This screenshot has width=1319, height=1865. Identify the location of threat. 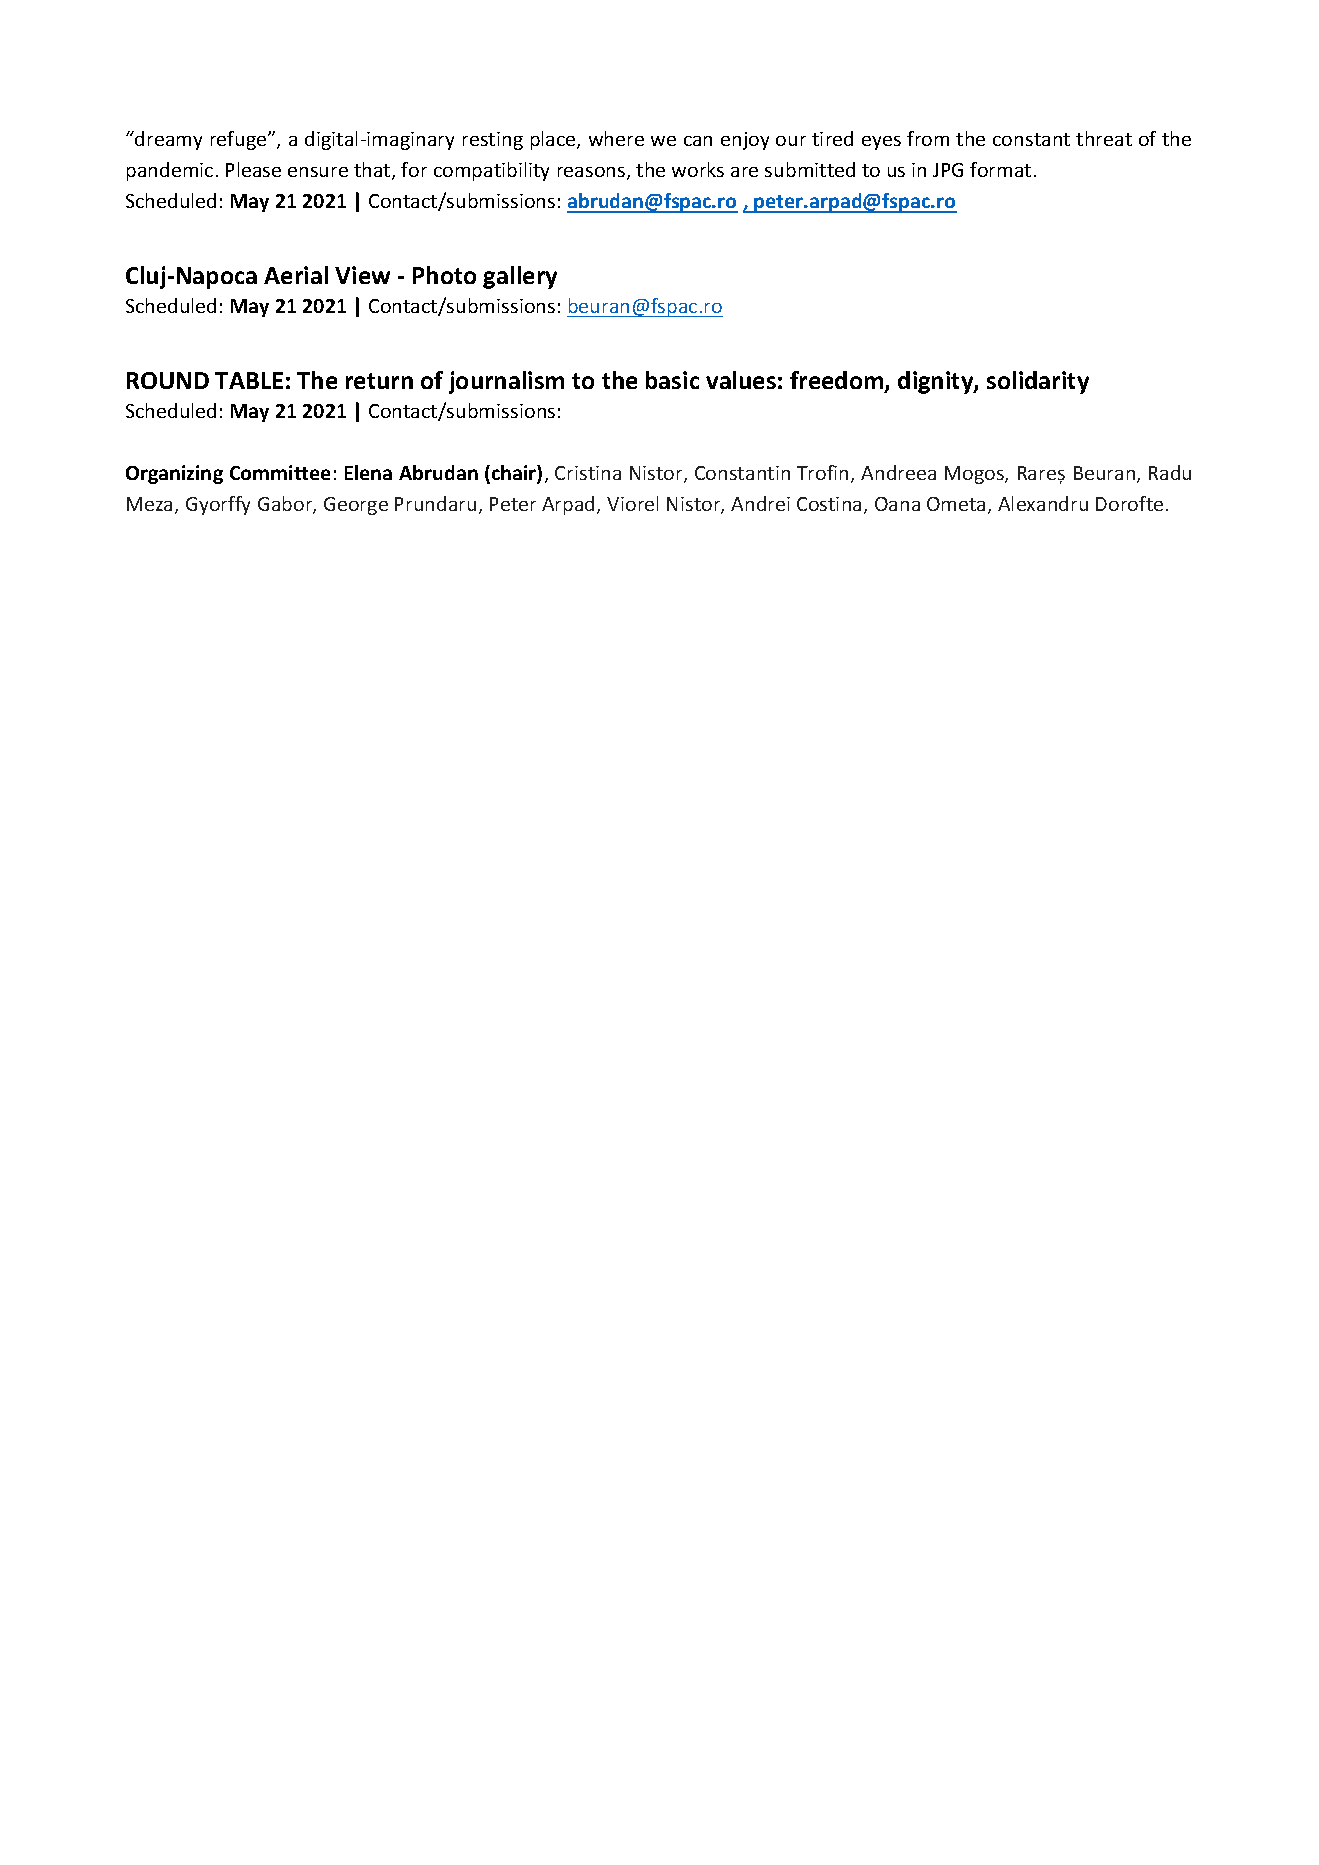
(1104, 138).
